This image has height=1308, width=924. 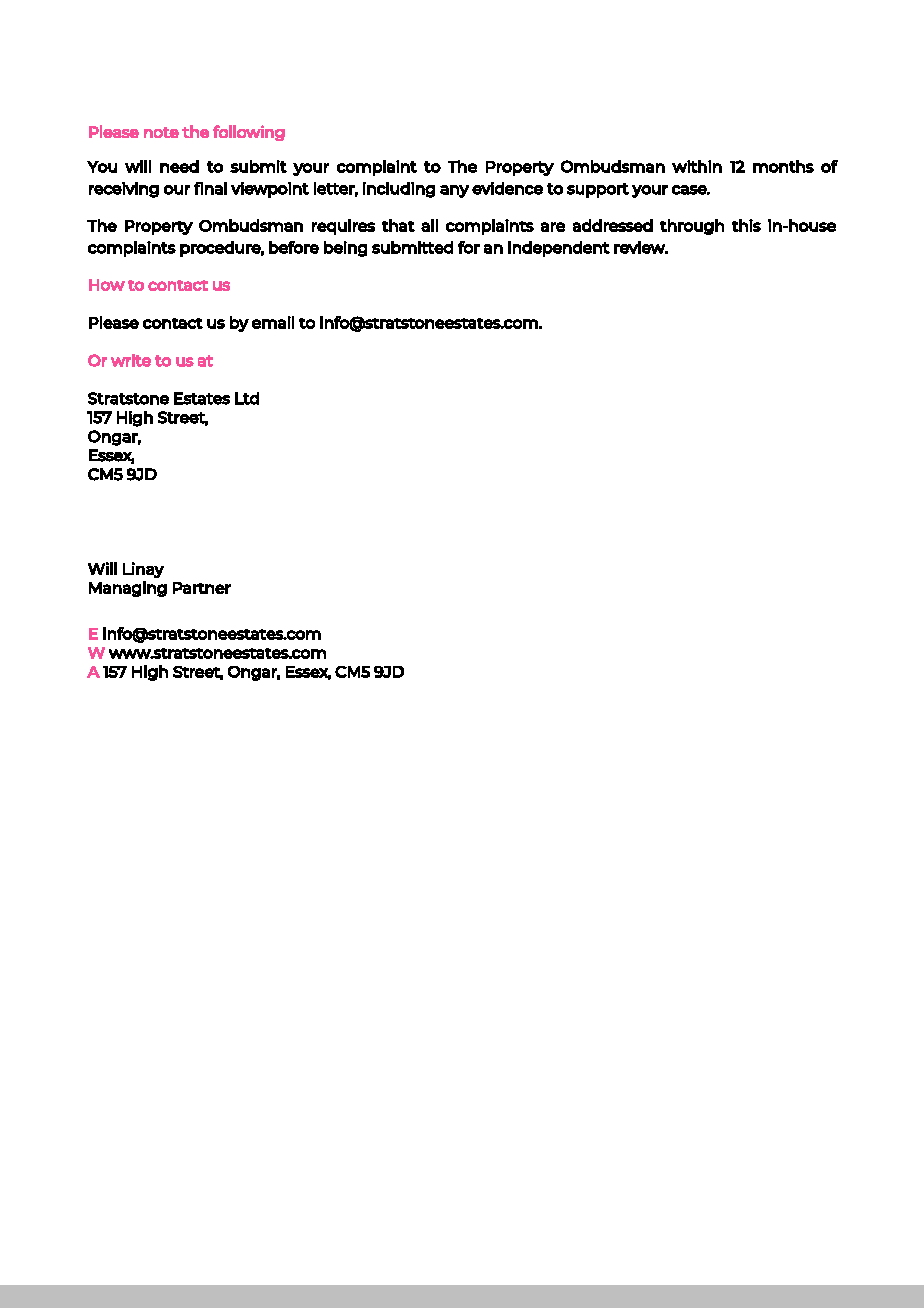 I want to click on Ltd, so click(x=247, y=398).
